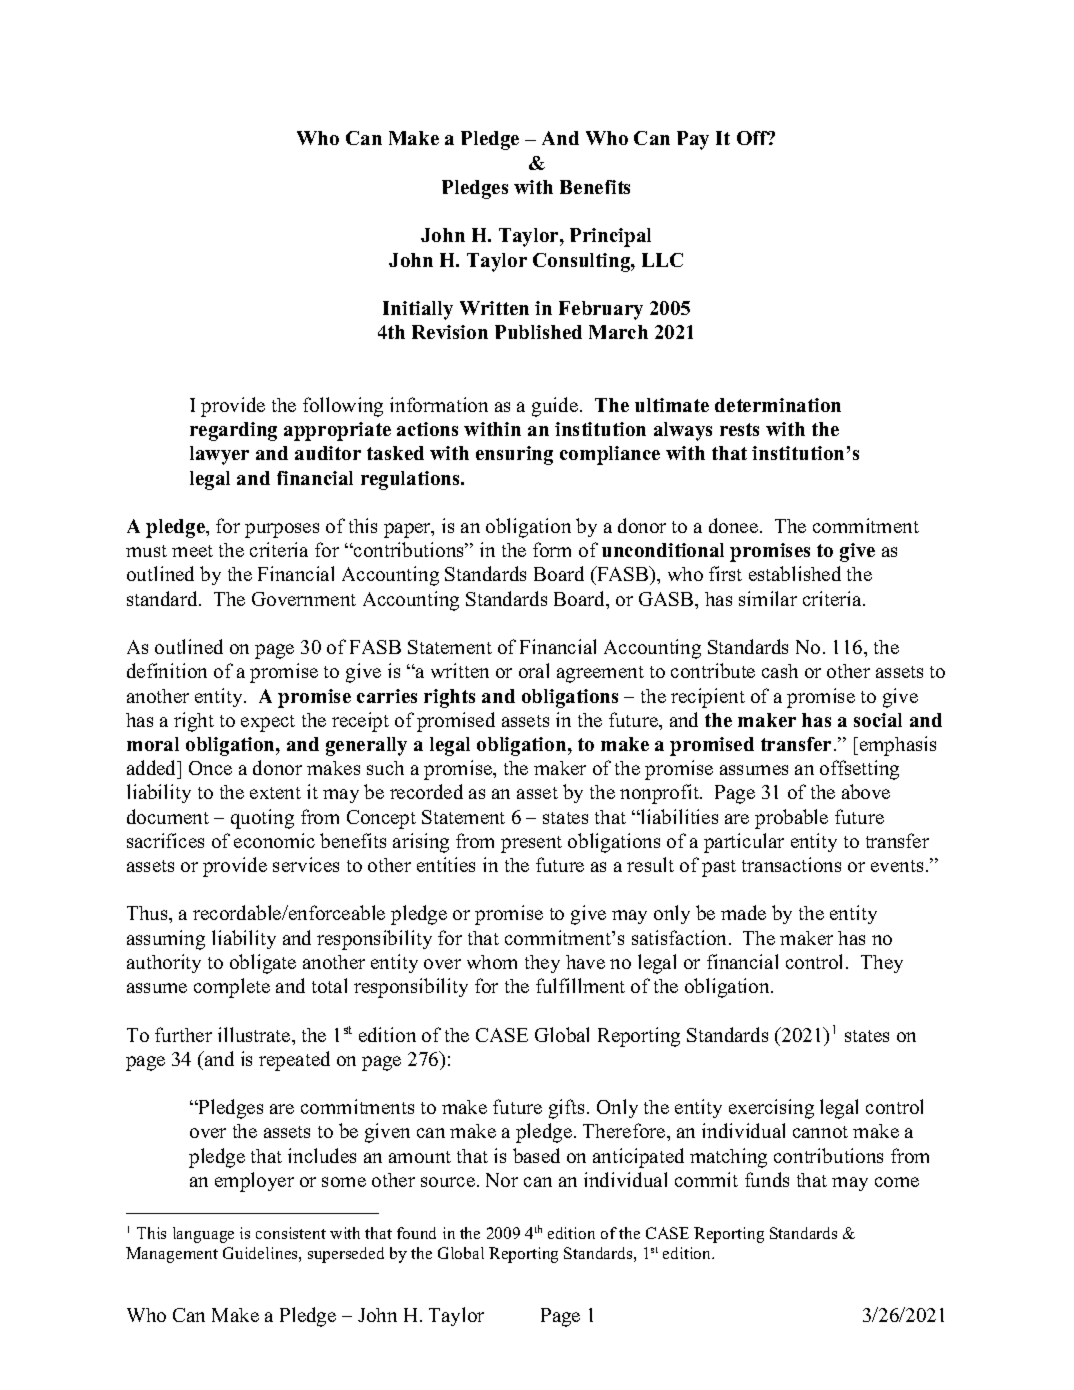  Describe the element at coordinates (600, 674) in the document. I see `agreement` at that location.
